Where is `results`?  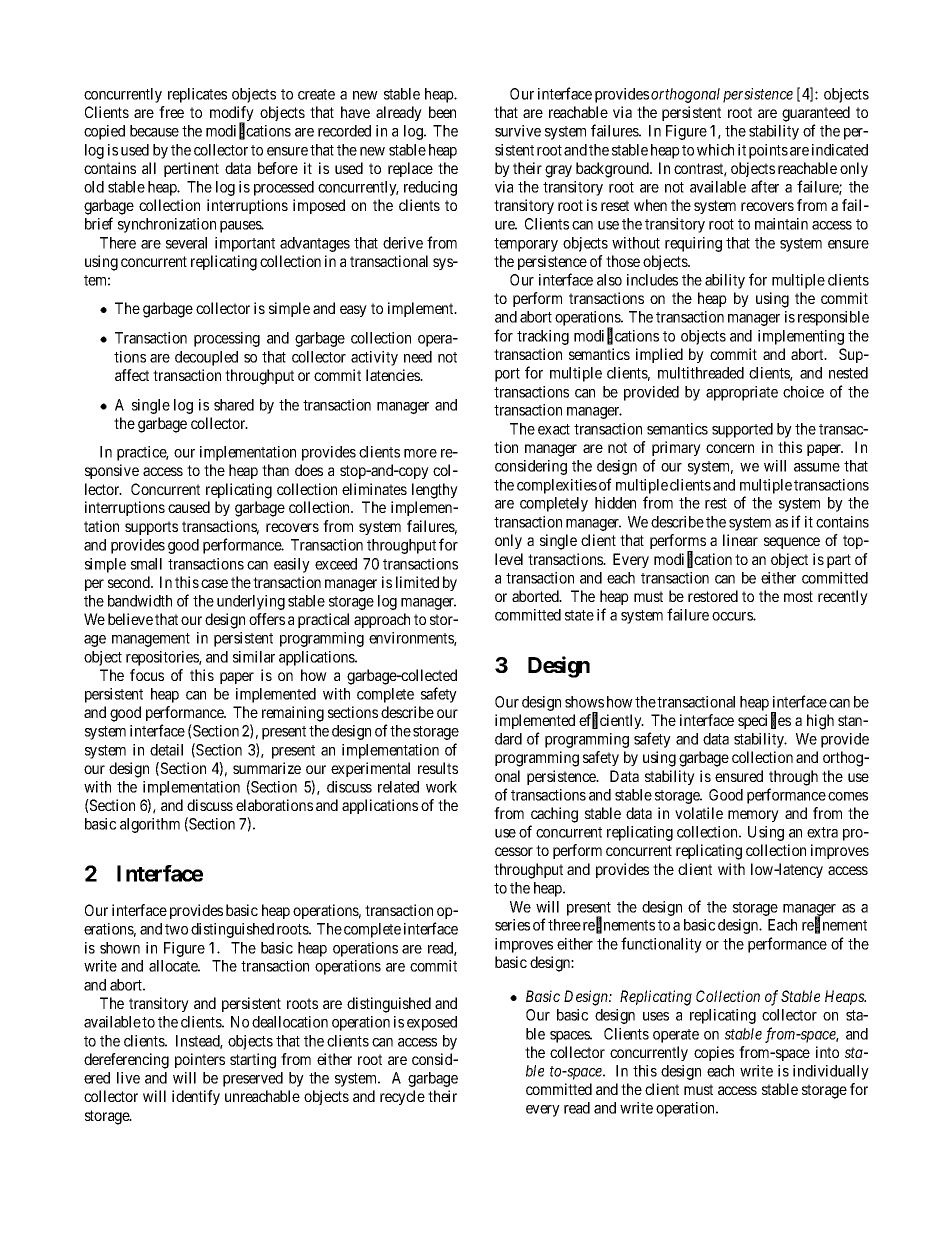 results is located at coordinates (438, 768).
